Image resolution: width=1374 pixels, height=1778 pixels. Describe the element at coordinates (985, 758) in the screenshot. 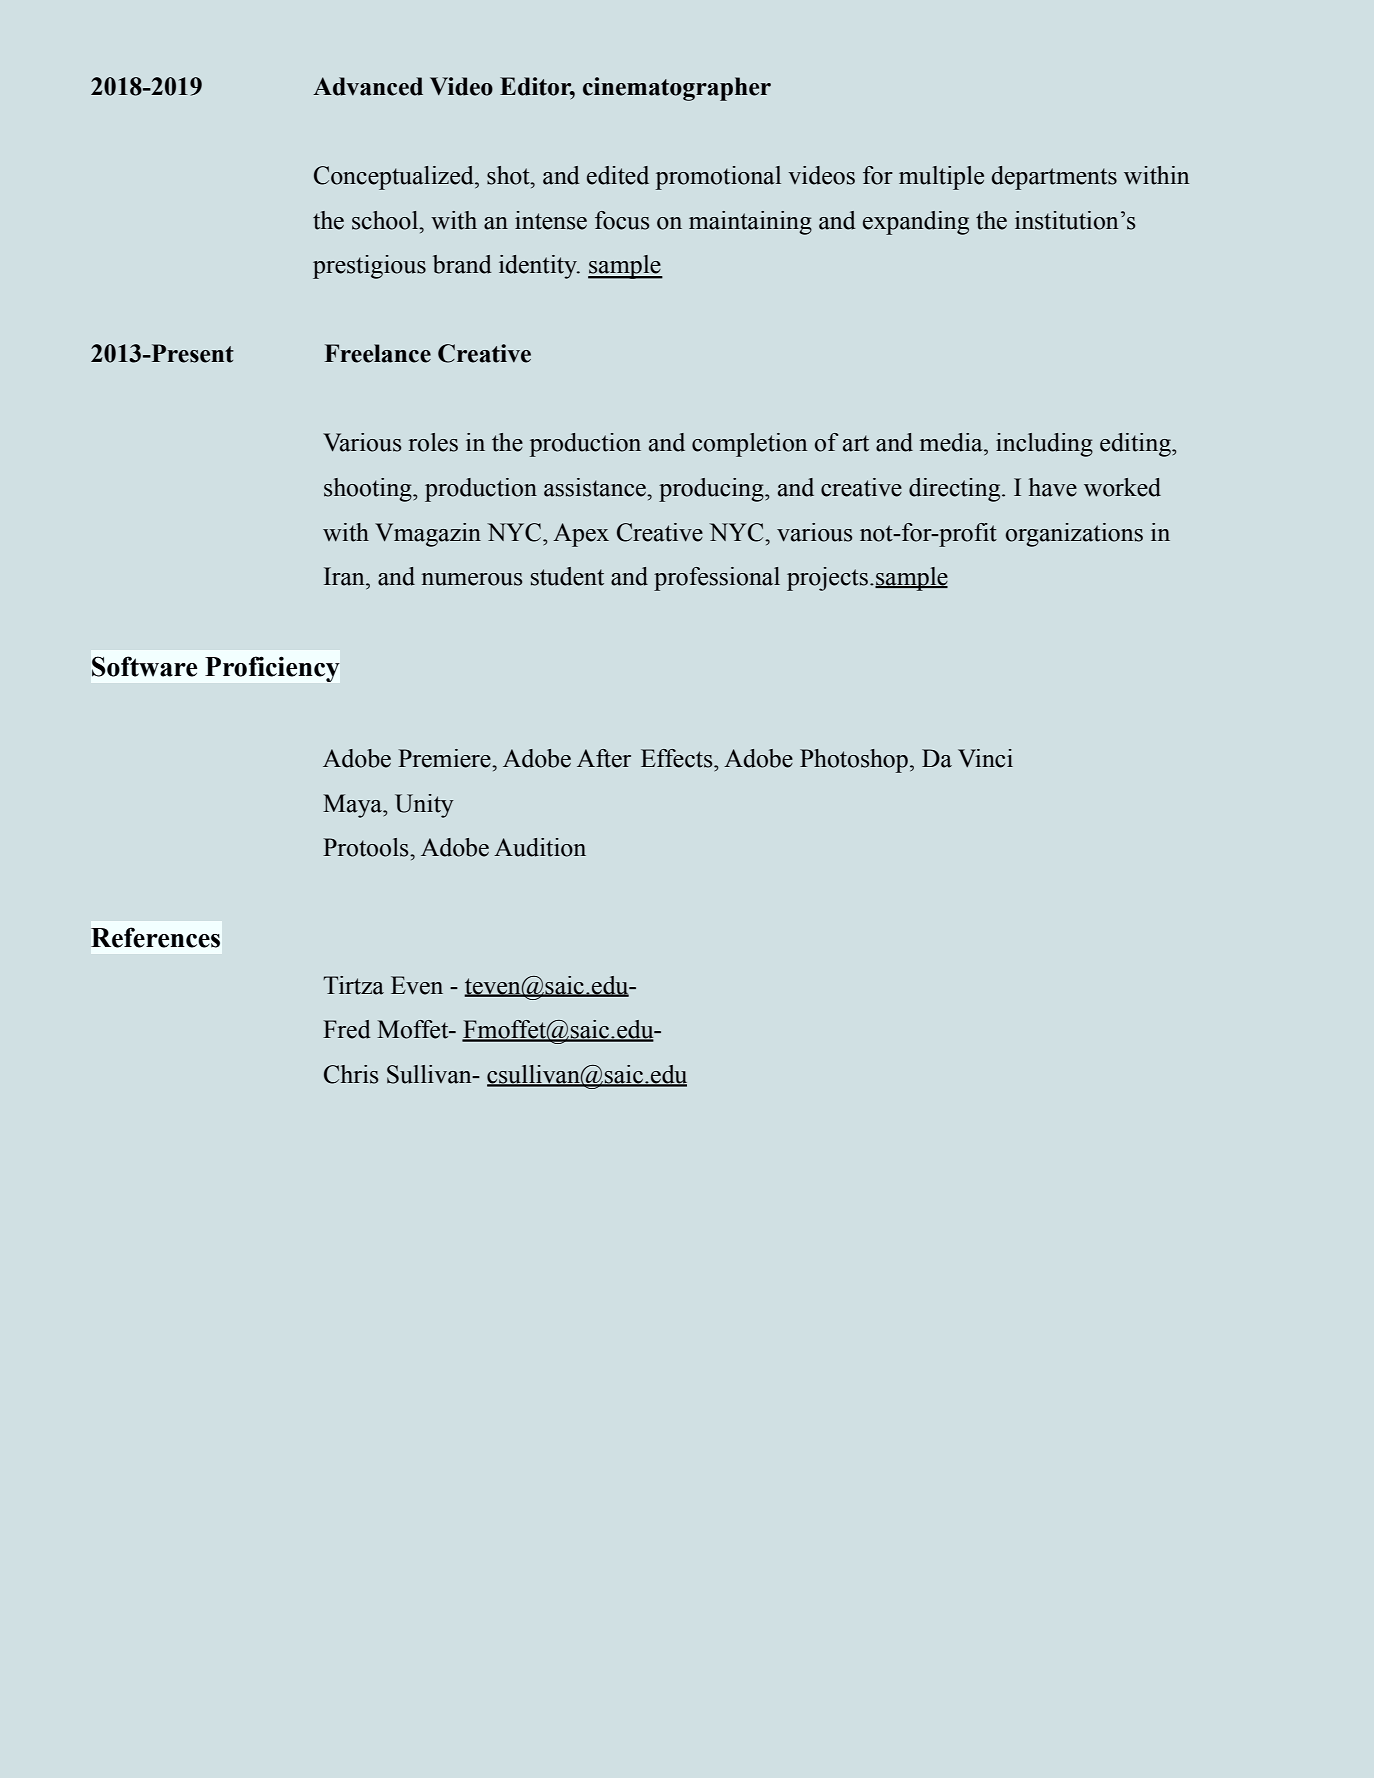

I see `Vinci` at that location.
